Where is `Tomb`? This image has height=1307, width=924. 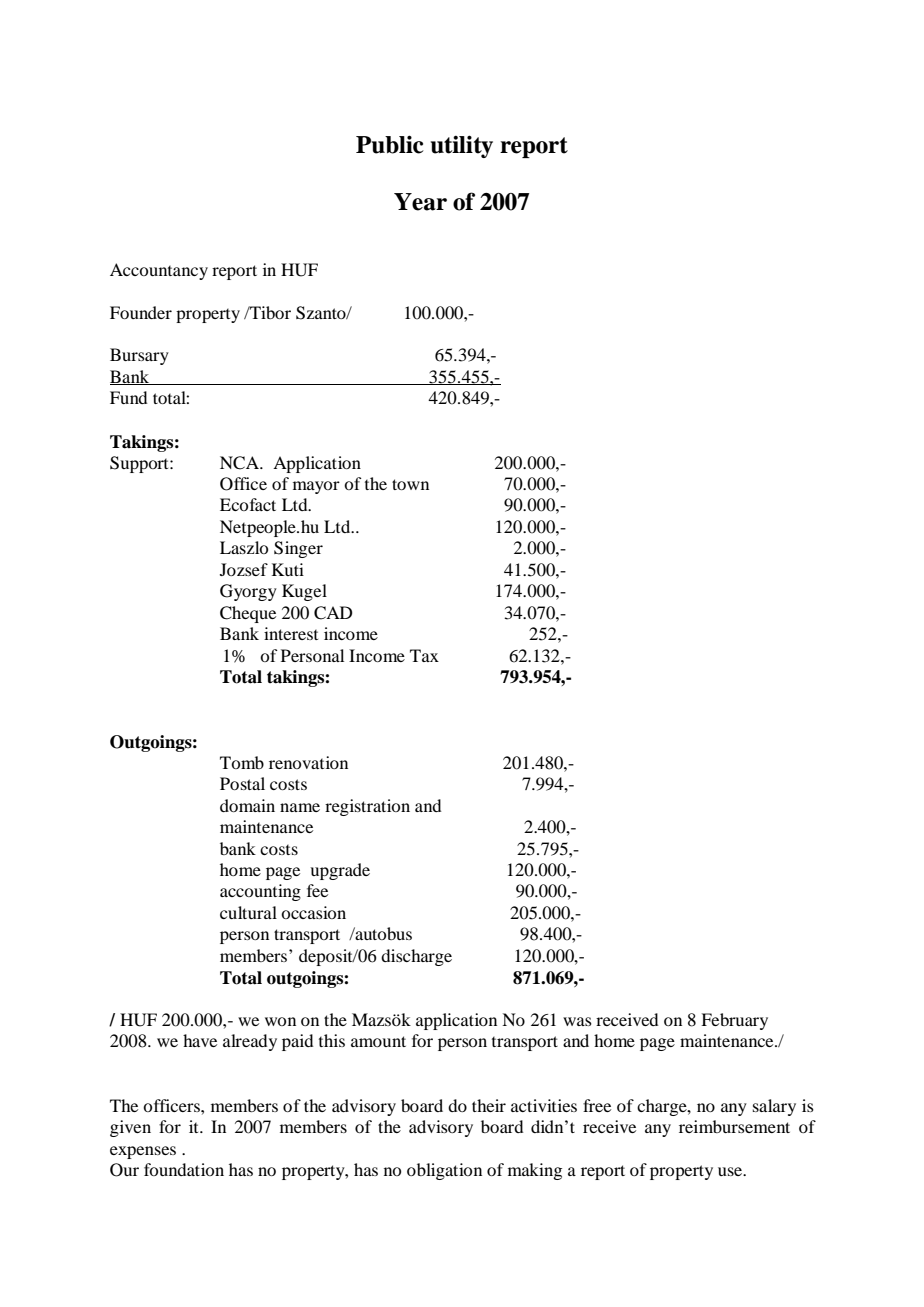
Tomb is located at coordinates (242, 762).
